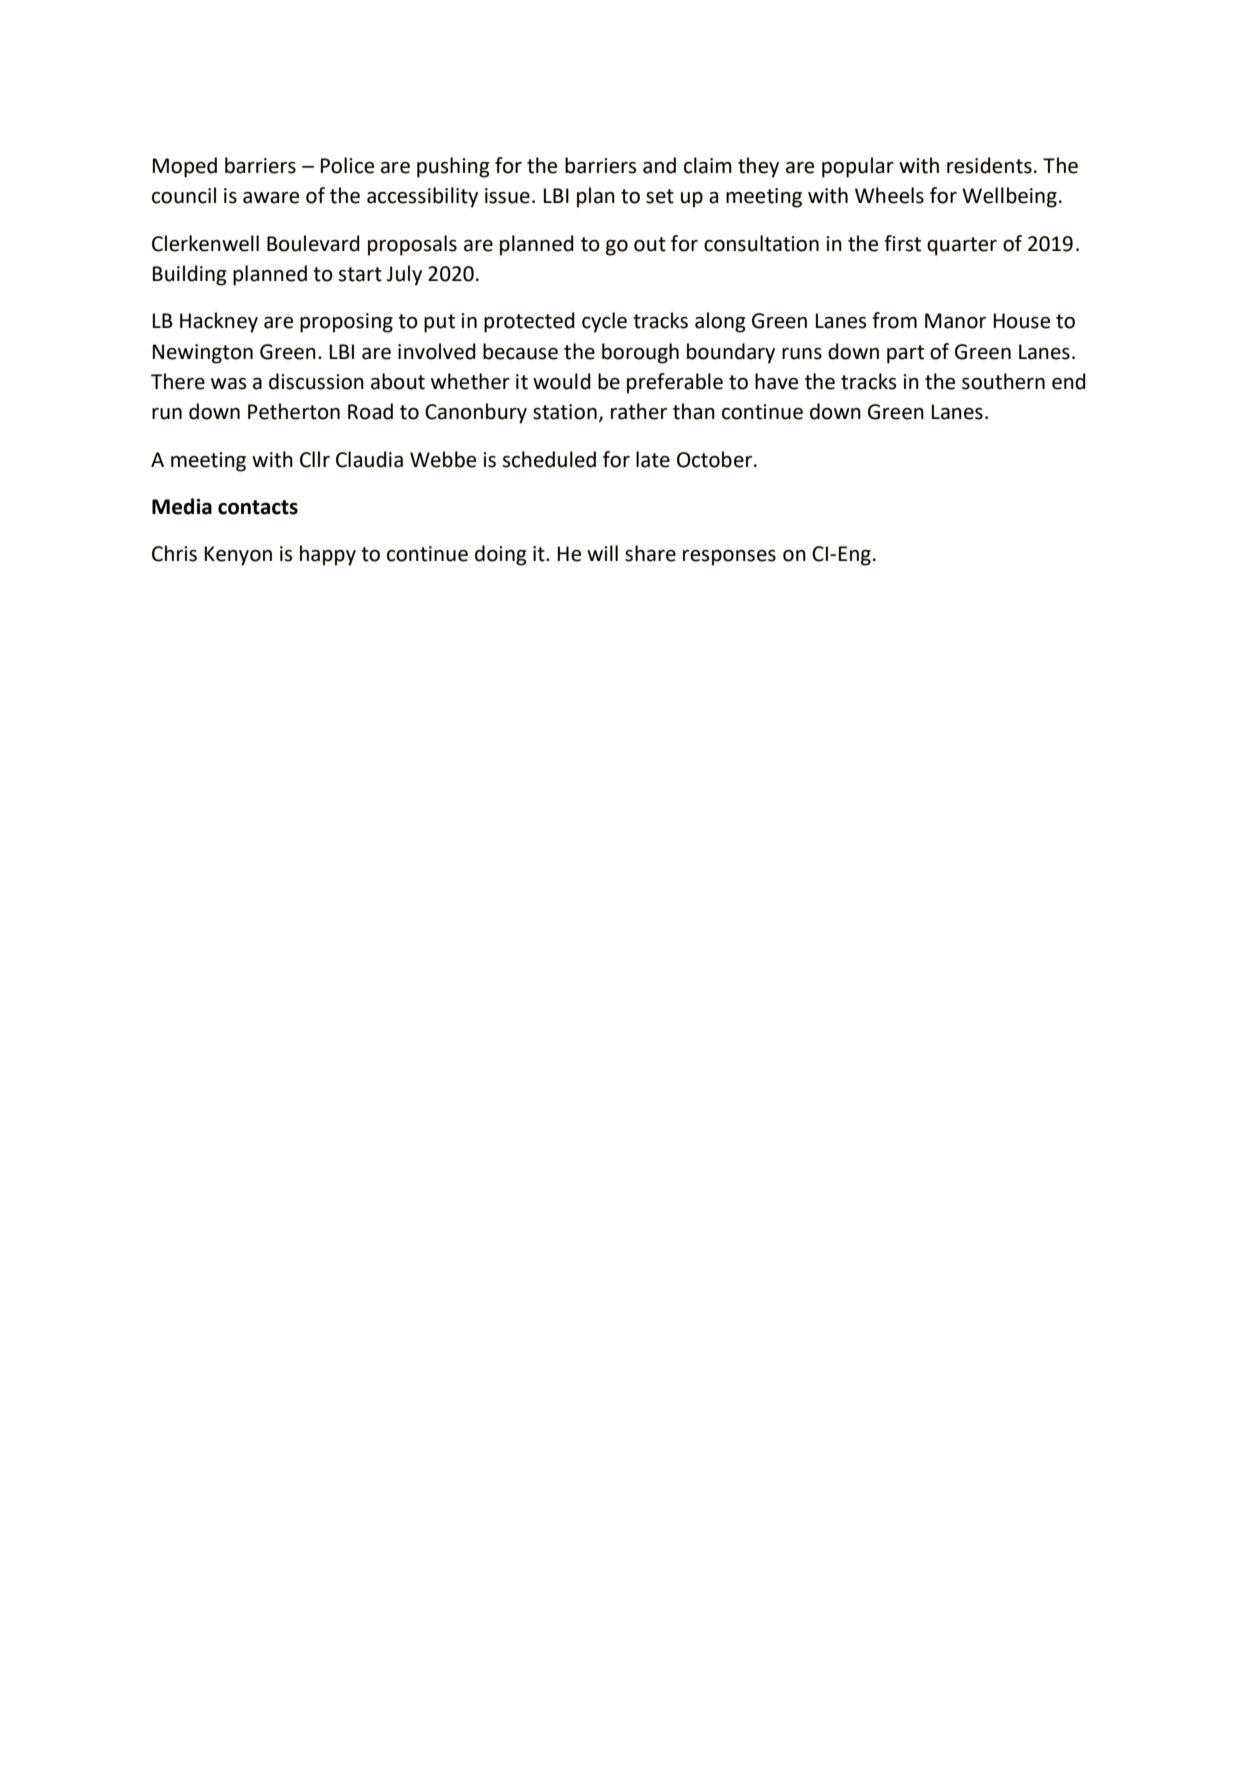 The height and width of the screenshot is (1767, 1250). Describe the element at coordinates (989, 165) in the screenshot. I see `residents` at that location.
